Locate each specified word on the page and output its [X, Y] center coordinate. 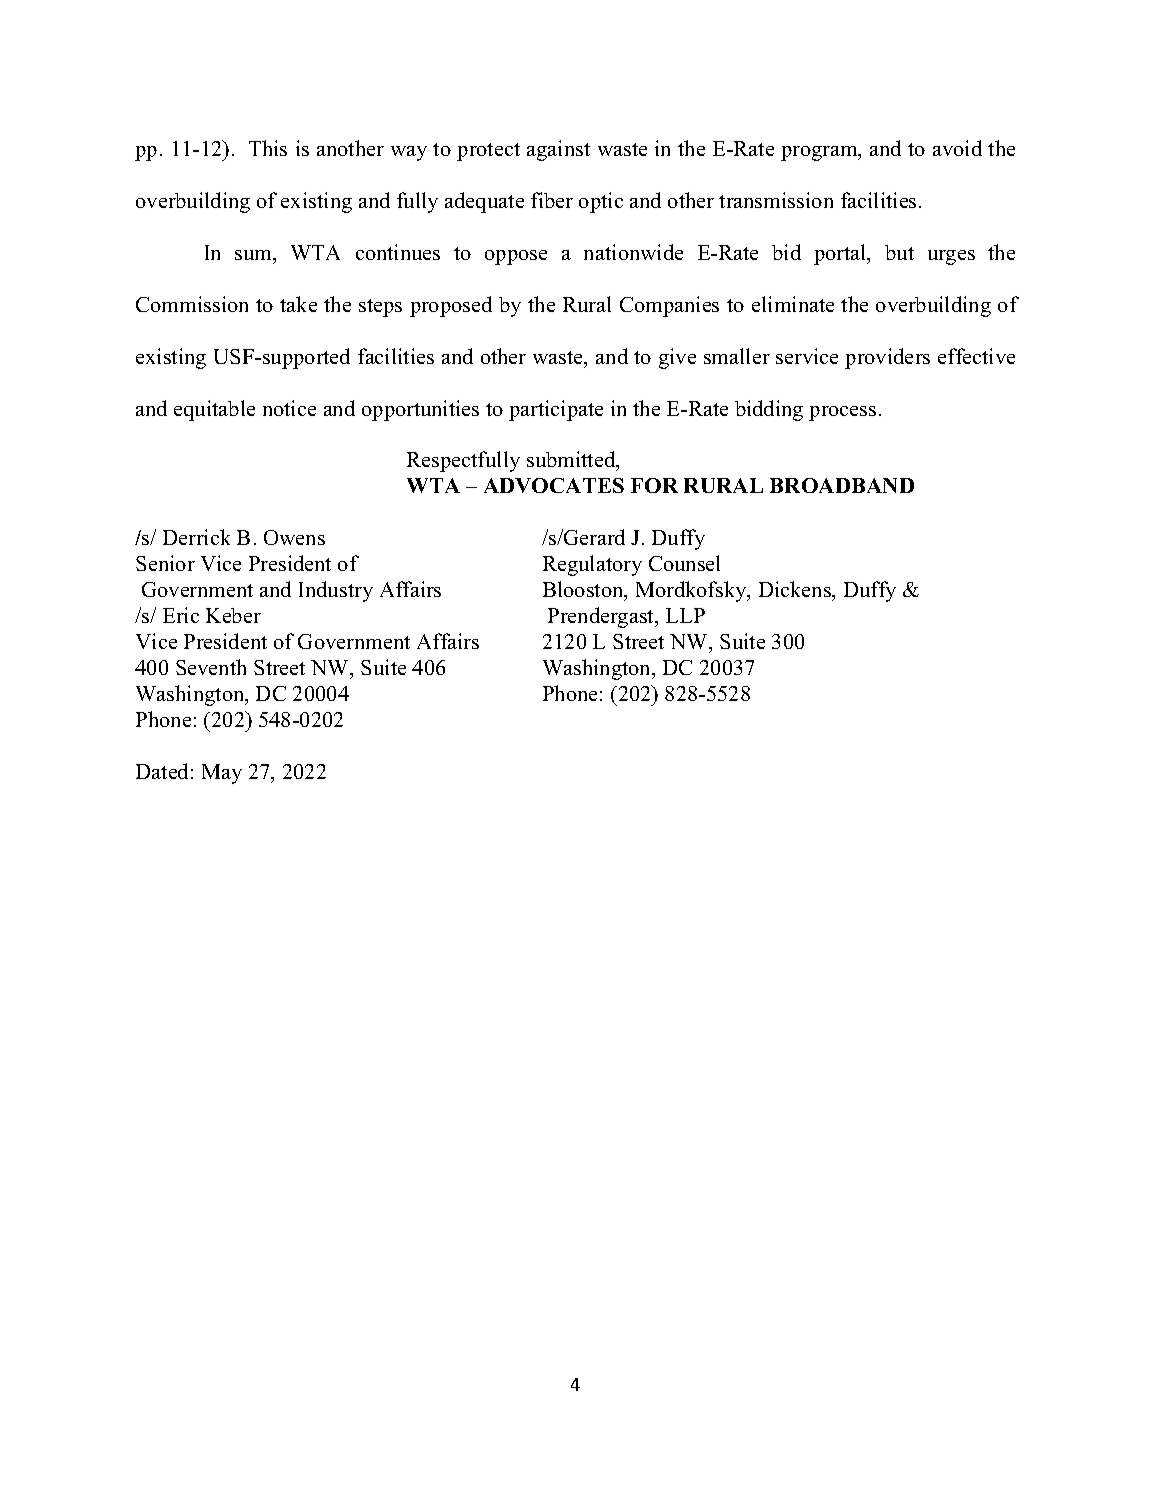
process [842, 413]
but [899, 252]
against [558, 150]
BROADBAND [842, 485]
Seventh [211, 667]
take [298, 304]
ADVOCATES [554, 485]
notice [289, 408]
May [222, 774]
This [268, 148]
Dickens [796, 591]
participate [556, 410]
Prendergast [602, 617]
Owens [294, 537]
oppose [516, 257]
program [820, 153]
